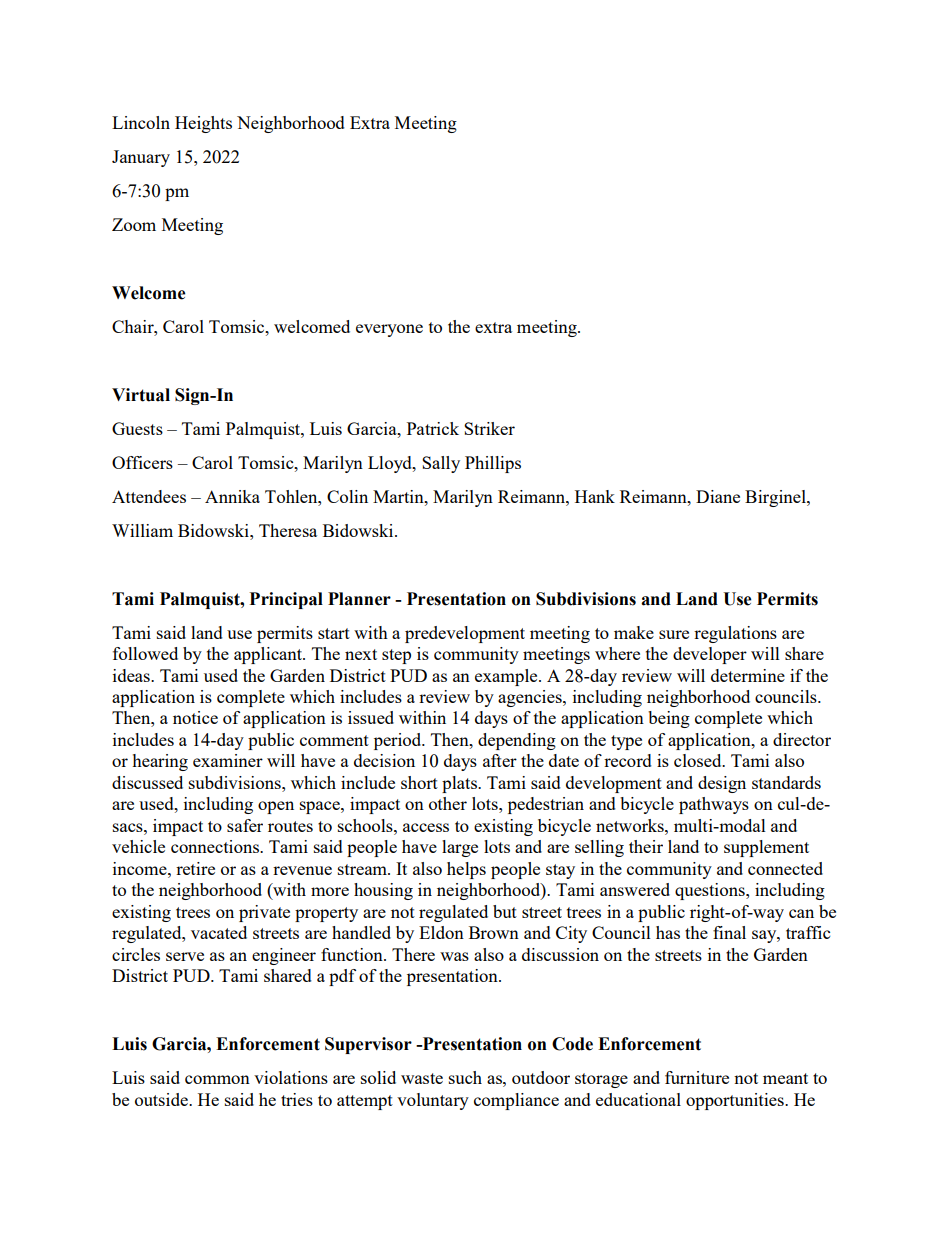  Describe the element at coordinates (217, 1079) in the document. I see `common` at that location.
